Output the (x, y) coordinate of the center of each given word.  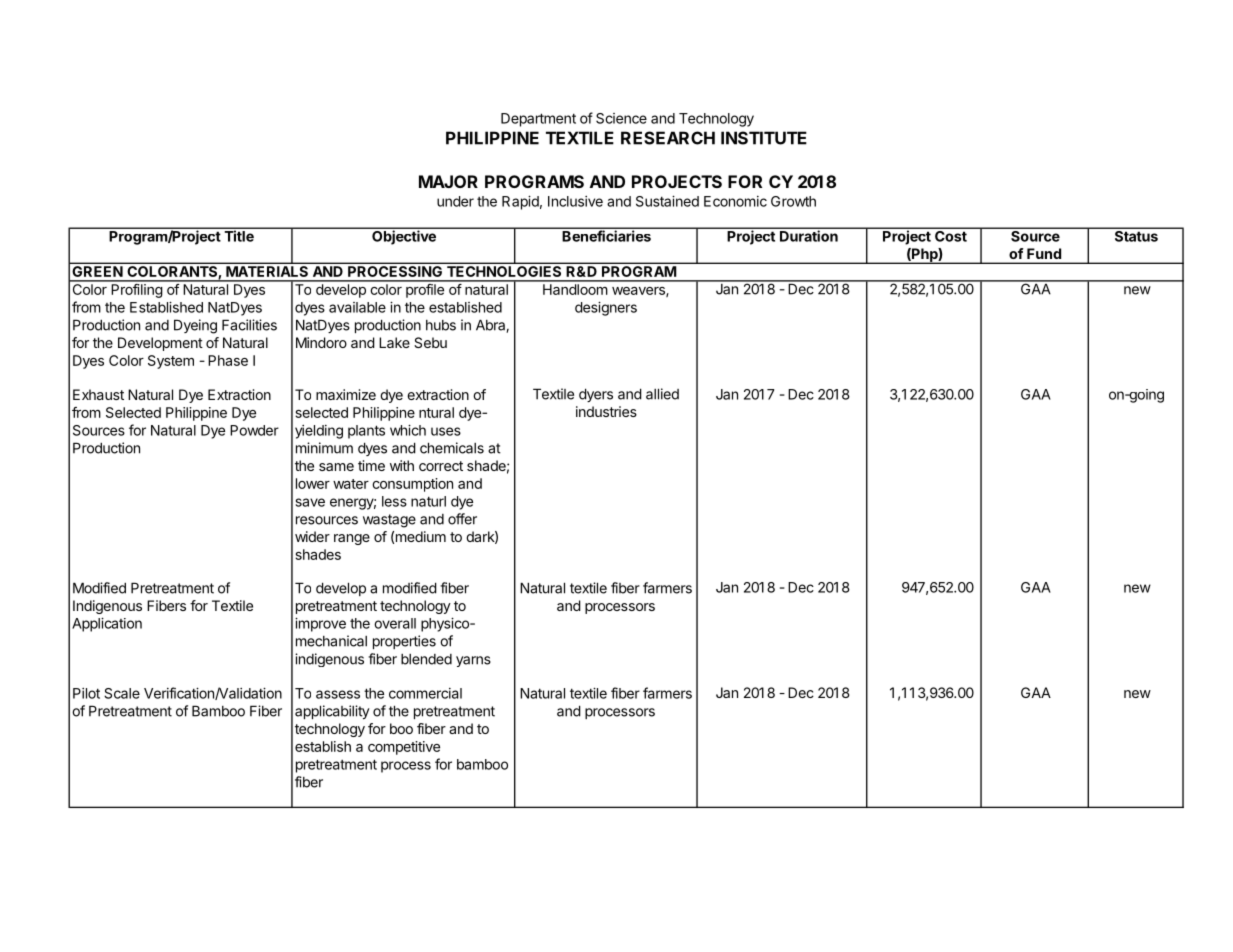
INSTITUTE (764, 138)
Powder (254, 430)
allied (662, 394)
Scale (122, 693)
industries (606, 411)
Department (538, 120)
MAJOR (448, 181)
